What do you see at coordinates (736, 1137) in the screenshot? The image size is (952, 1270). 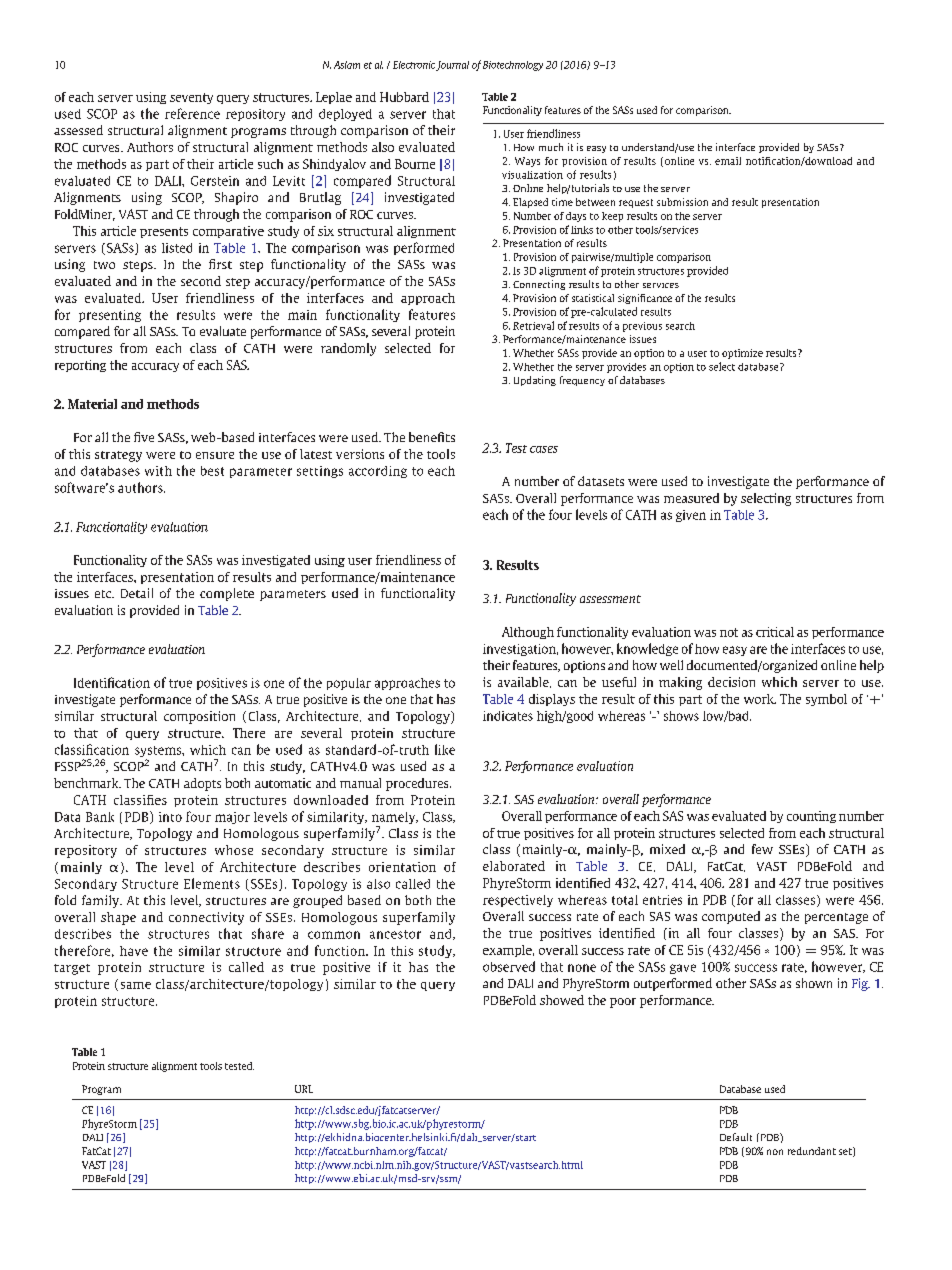 I see `Default` at bounding box center [736, 1137].
